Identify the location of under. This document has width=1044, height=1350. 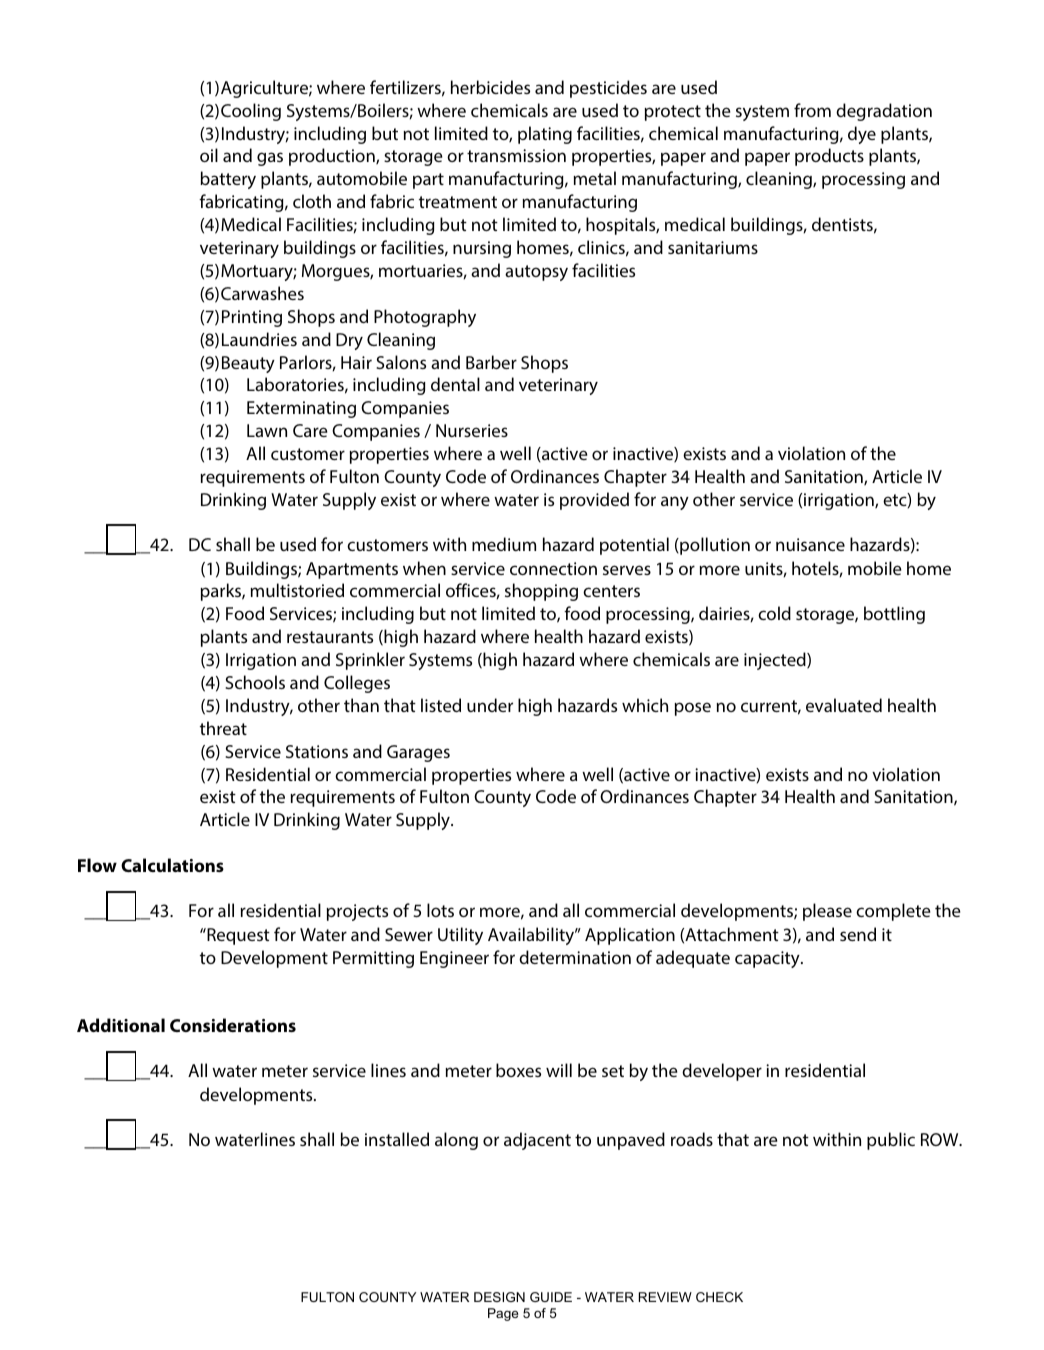
(490, 705).
